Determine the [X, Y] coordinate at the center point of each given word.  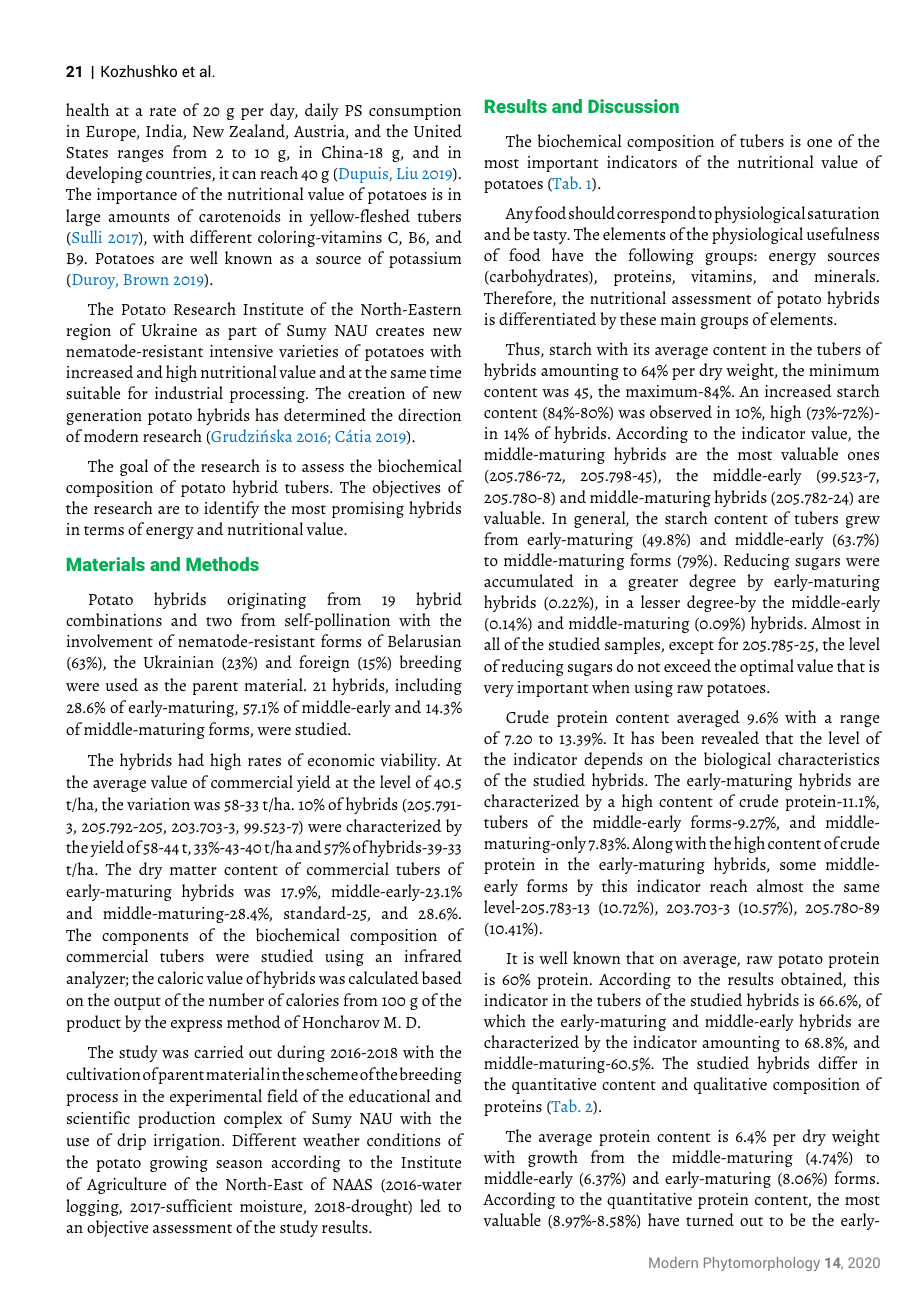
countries [179, 174]
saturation [843, 213]
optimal [767, 667]
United [438, 130]
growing [179, 1164]
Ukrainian [178, 661]
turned [710, 1219]
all [492, 643]
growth [553, 1158]
